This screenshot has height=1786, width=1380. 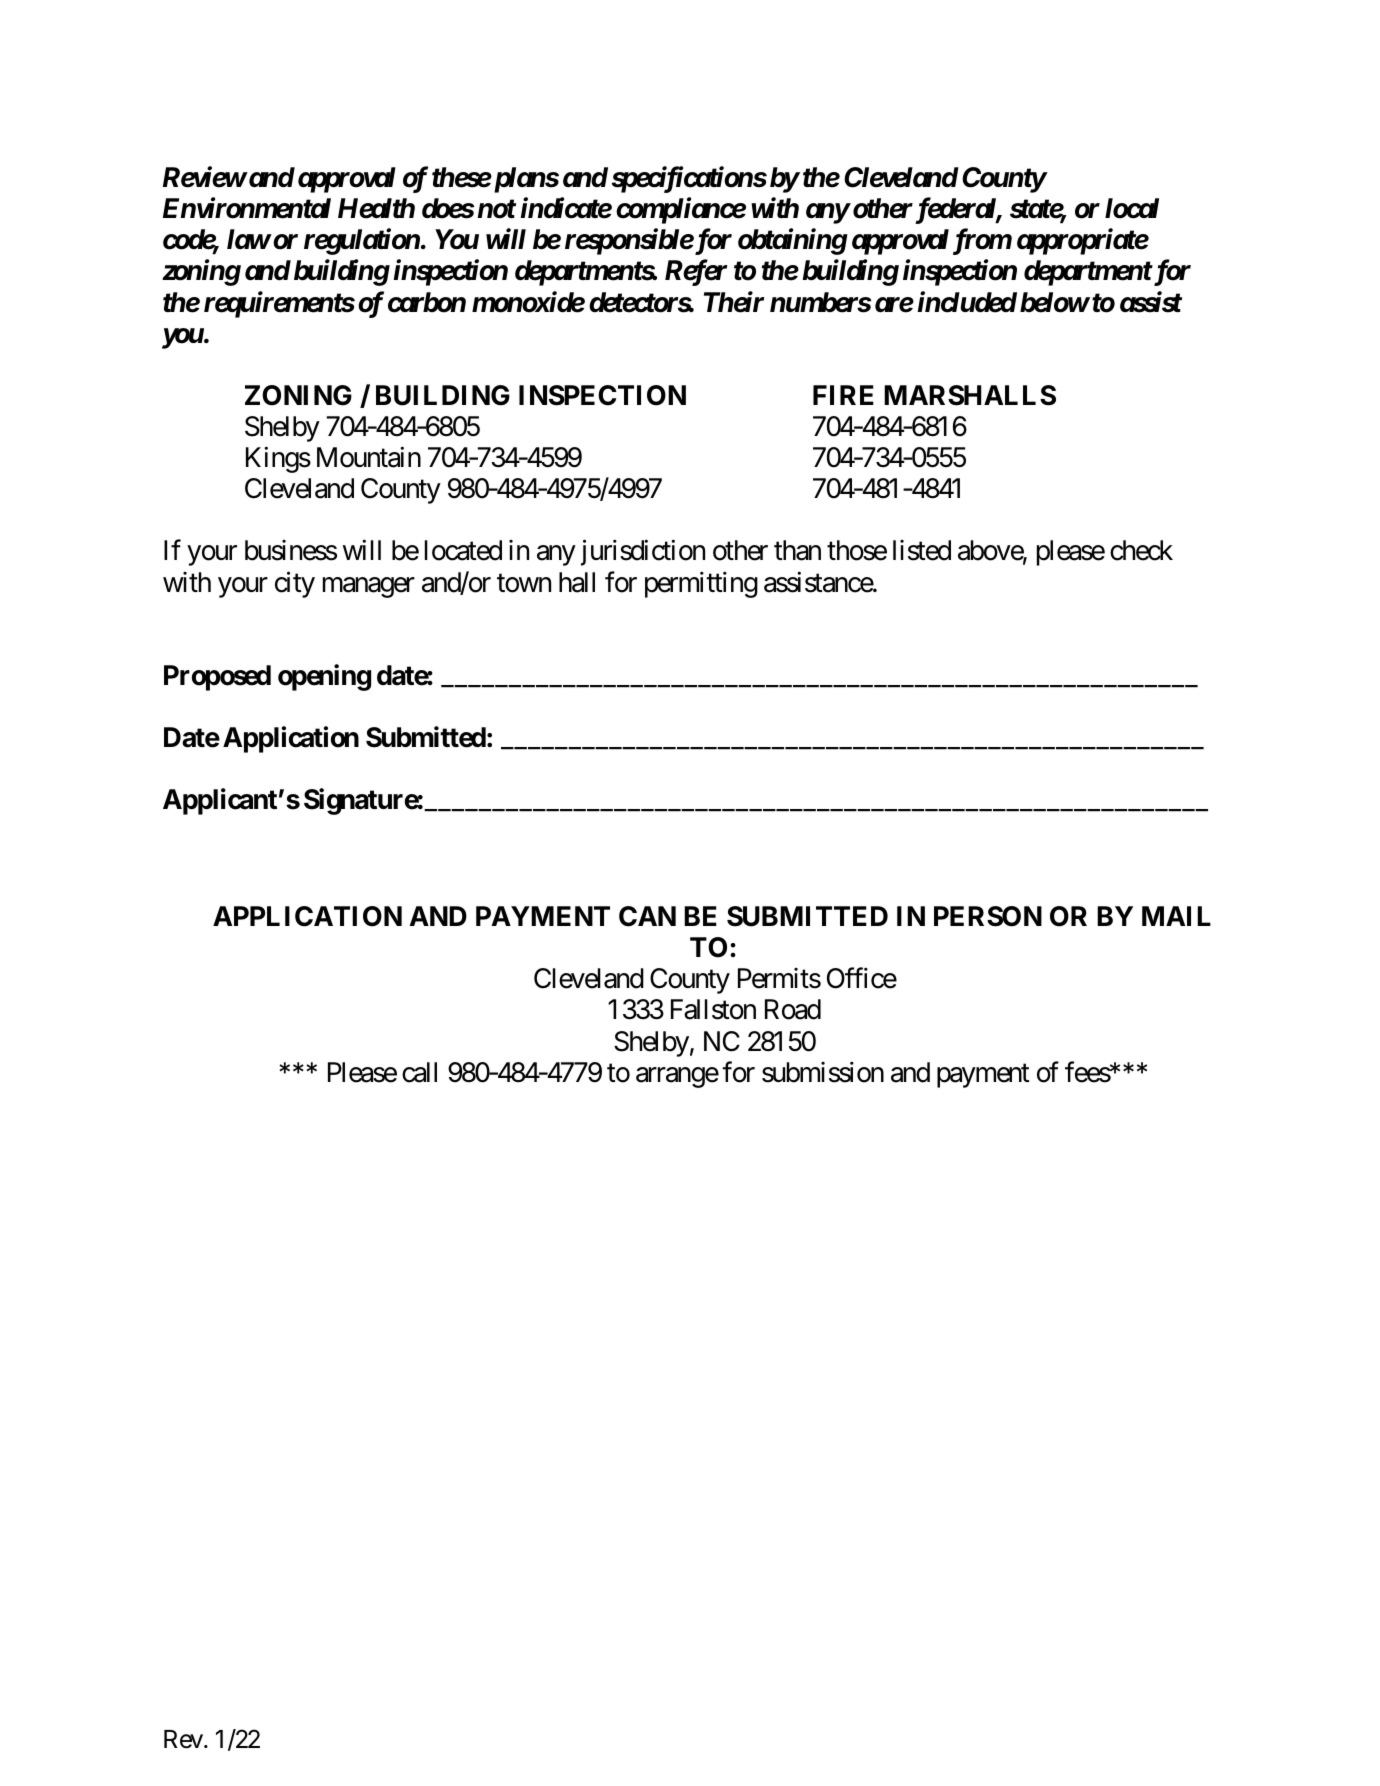 What do you see at coordinates (1132, 208) in the screenshot?
I see `local` at bounding box center [1132, 208].
